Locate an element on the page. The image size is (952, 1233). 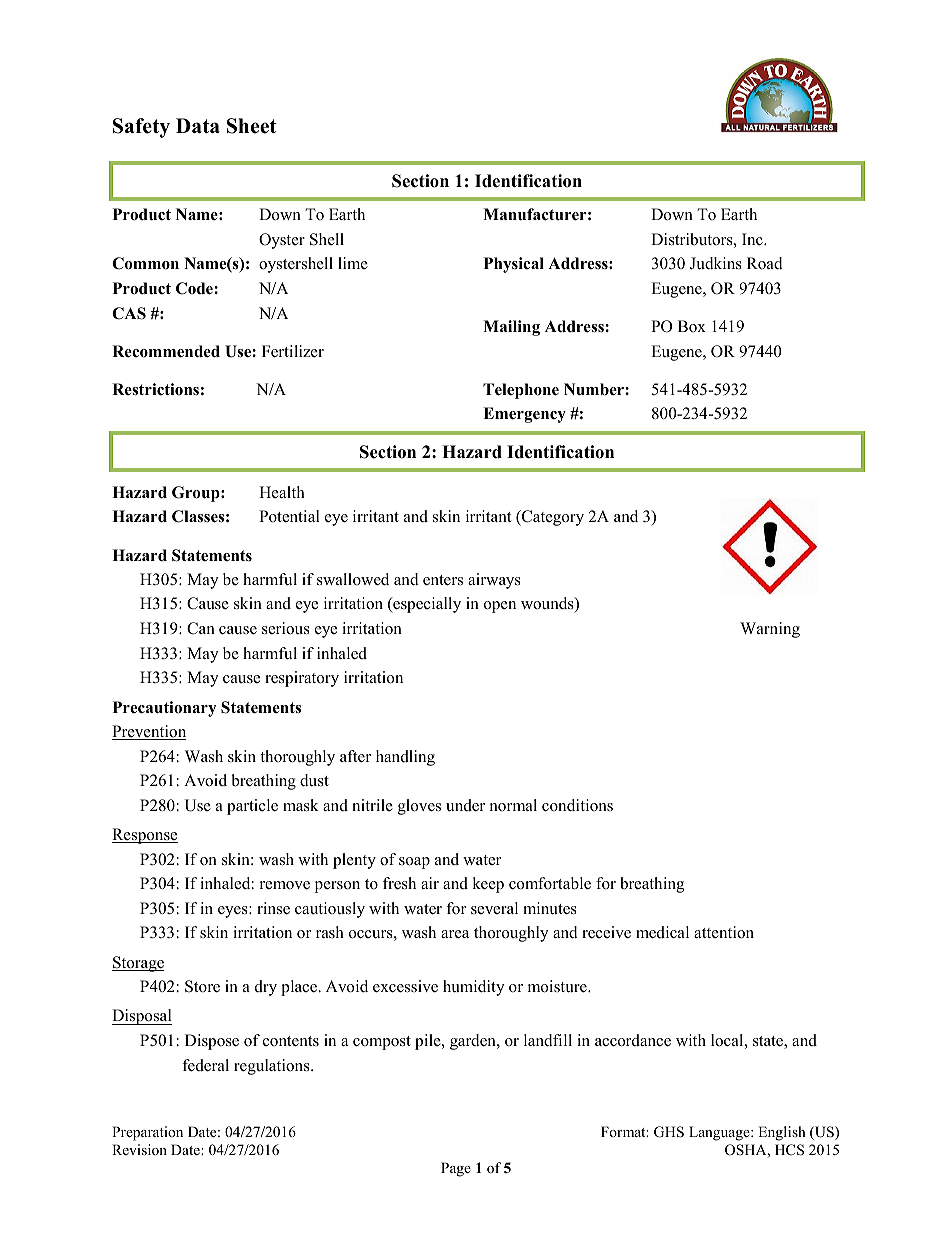
Language is located at coordinates (720, 1133).
